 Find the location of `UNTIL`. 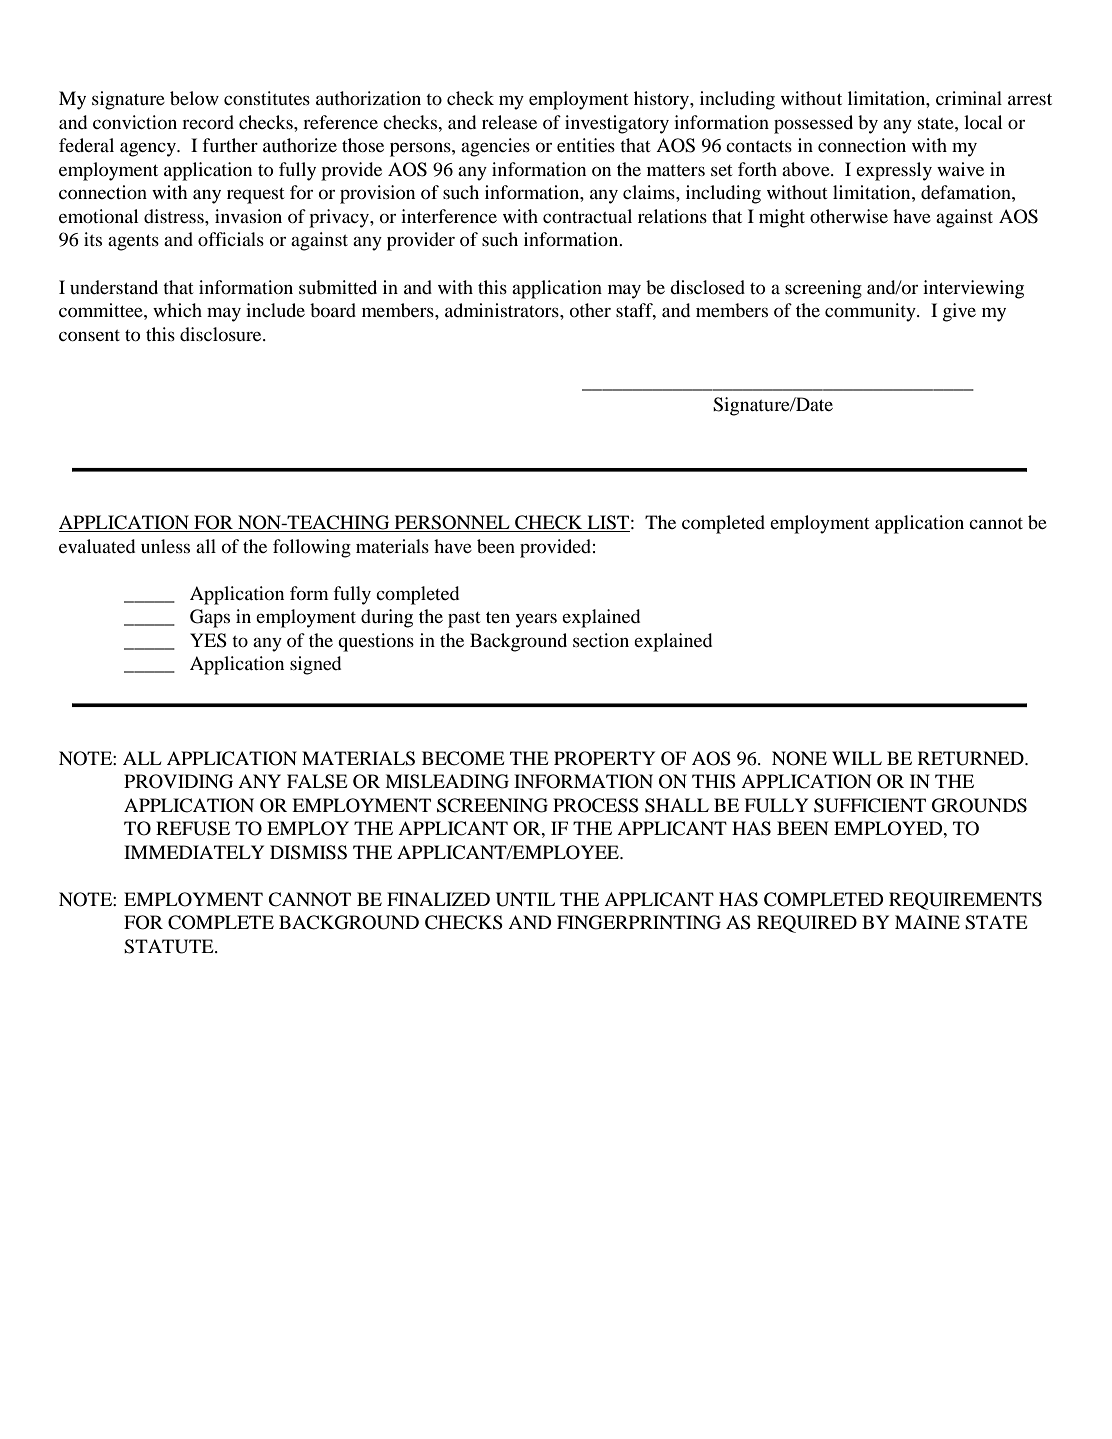

UNTIL is located at coordinates (525, 899).
